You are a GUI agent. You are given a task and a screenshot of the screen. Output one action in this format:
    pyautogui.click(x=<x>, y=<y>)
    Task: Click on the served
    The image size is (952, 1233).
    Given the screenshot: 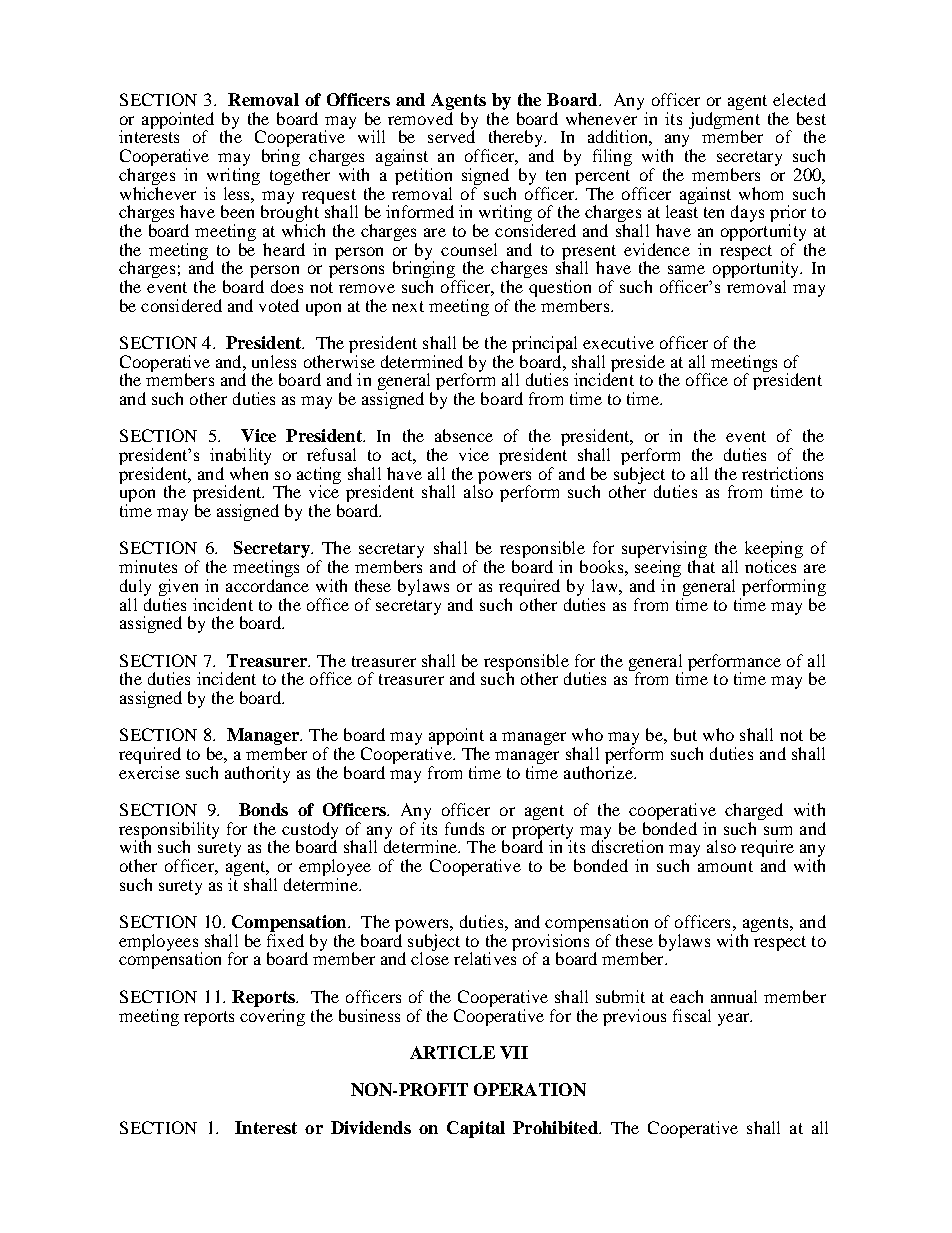 What is the action you would take?
    pyautogui.click(x=451, y=135)
